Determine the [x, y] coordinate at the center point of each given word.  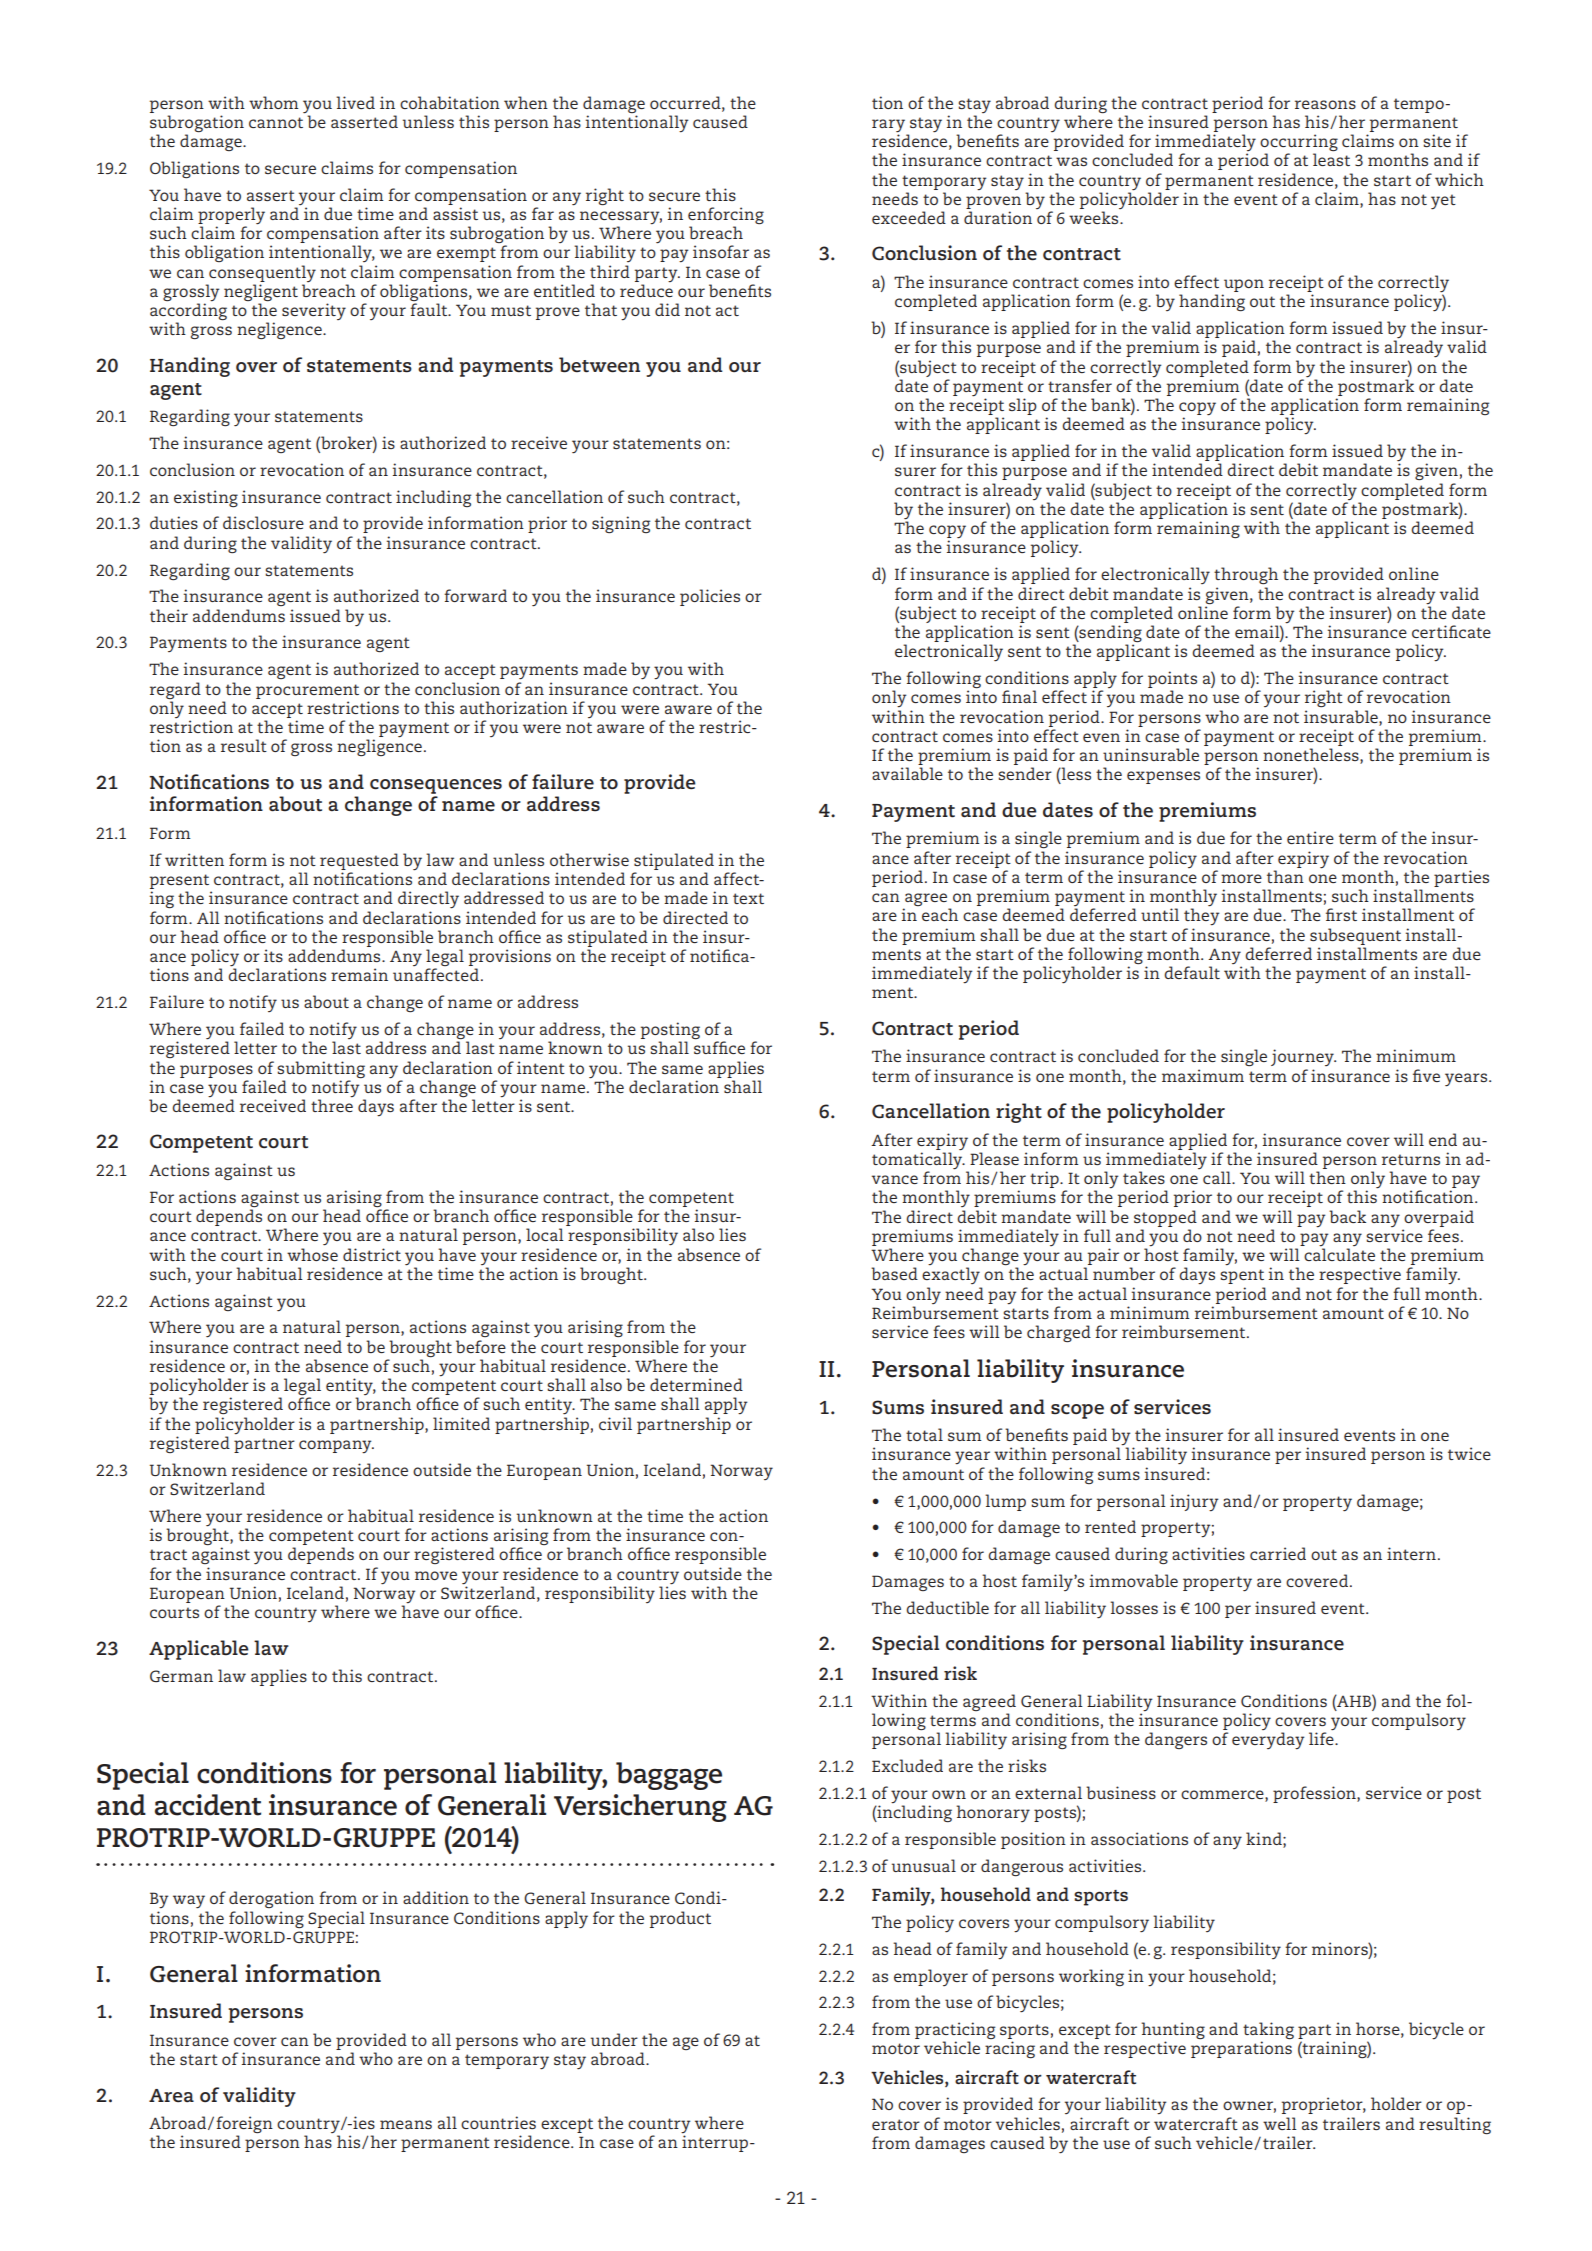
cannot [276, 122]
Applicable [199, 1650]
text [748, 898]
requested [359, 861]
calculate [1339, 1254]
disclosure [263, 522]
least [1331, 159]
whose [312, 1254]
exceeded [909, 217]
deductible [947, 1607]
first [1341, 914]
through [1246, 575]
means [406, 2124]
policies [710, 597]
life [1322, 1737]
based [894, 1273]
